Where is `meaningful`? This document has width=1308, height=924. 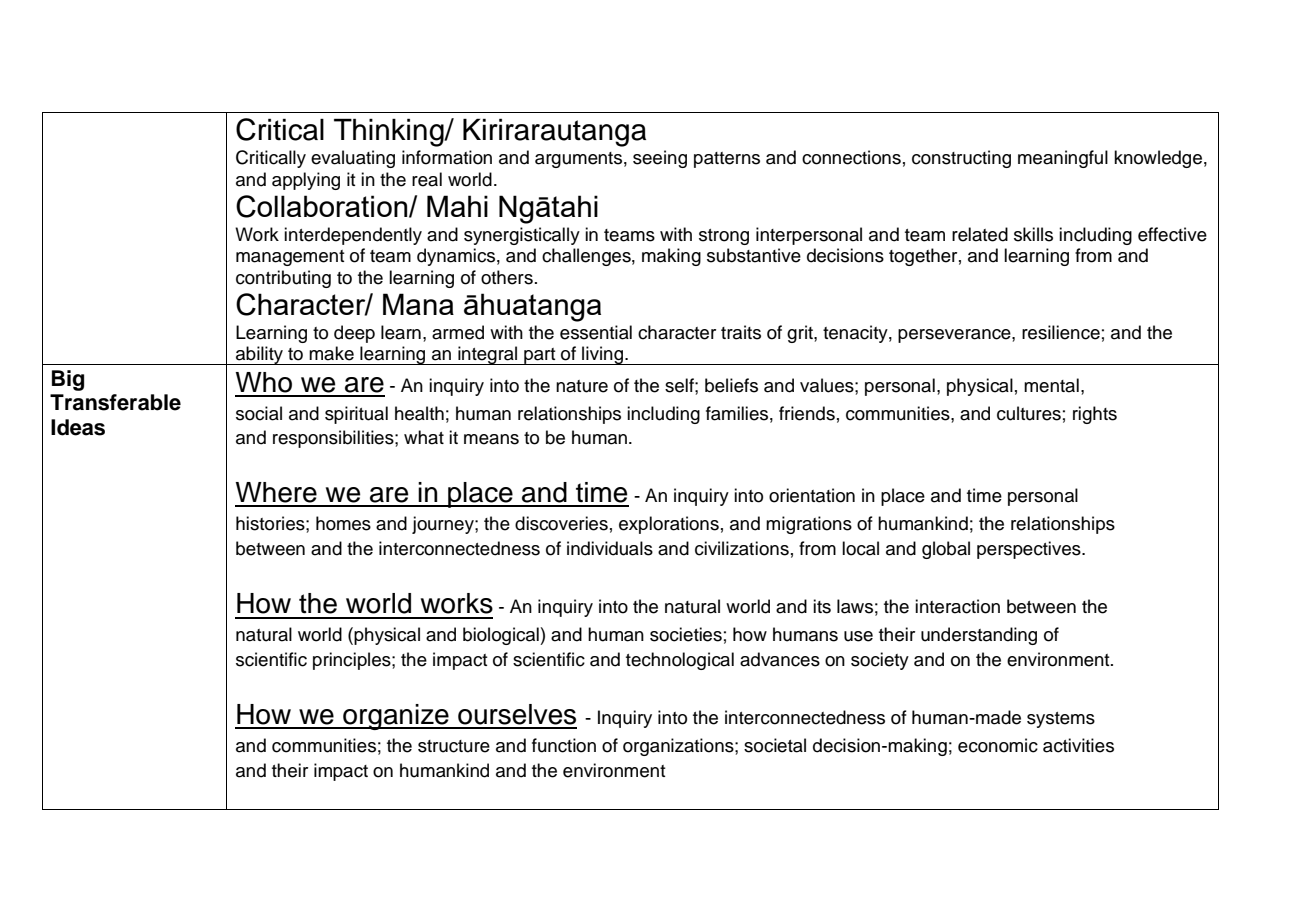
meaningful is located at coordinates (1063, 159).
